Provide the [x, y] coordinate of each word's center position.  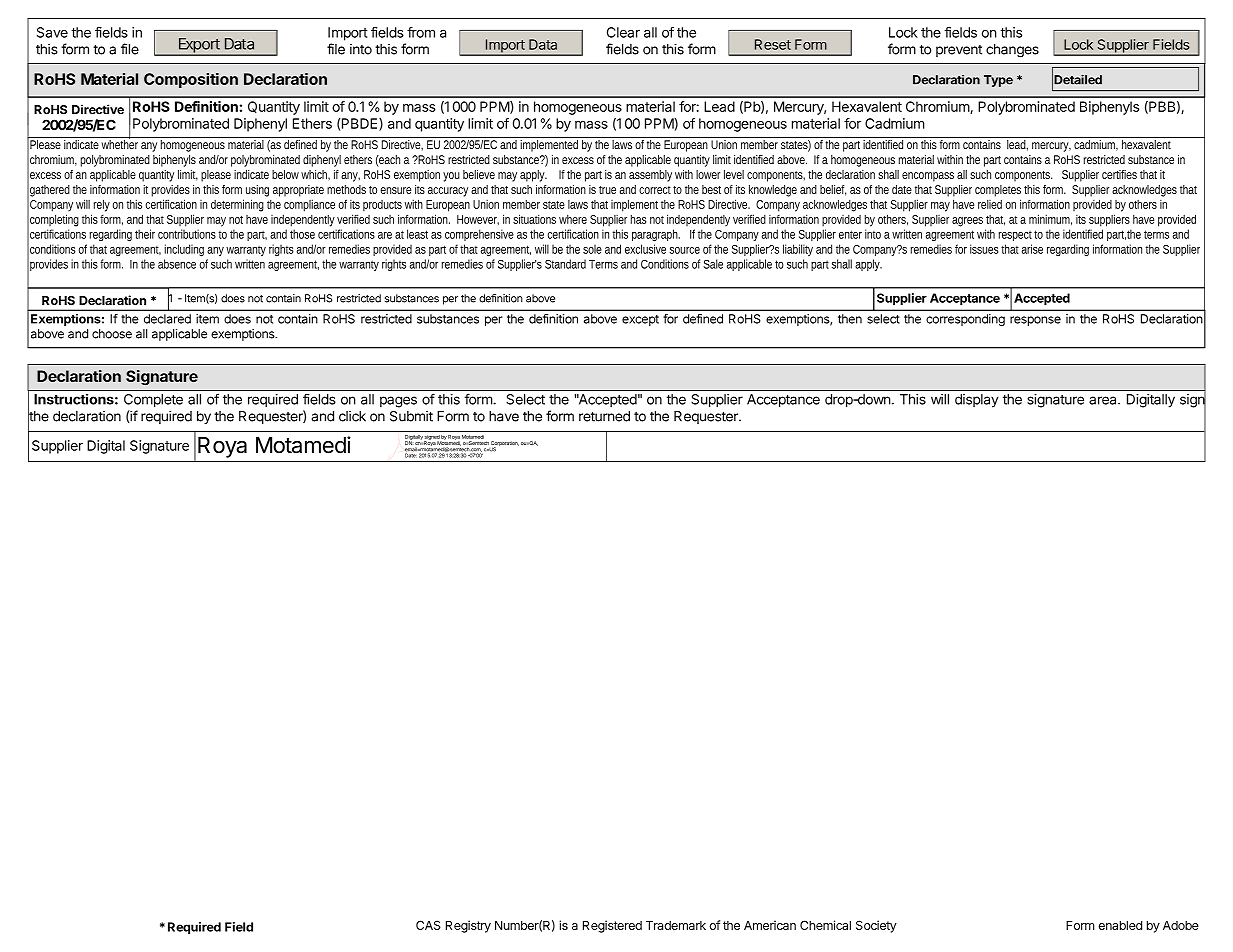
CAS [428, 925]
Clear [623, 32]
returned [604, 416]
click [352, 416]
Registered [612, 926]
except [640, 320]
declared [167, 319]
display [977, 401]
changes [1012, 51]
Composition [191, 80]
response [1035, 321]
